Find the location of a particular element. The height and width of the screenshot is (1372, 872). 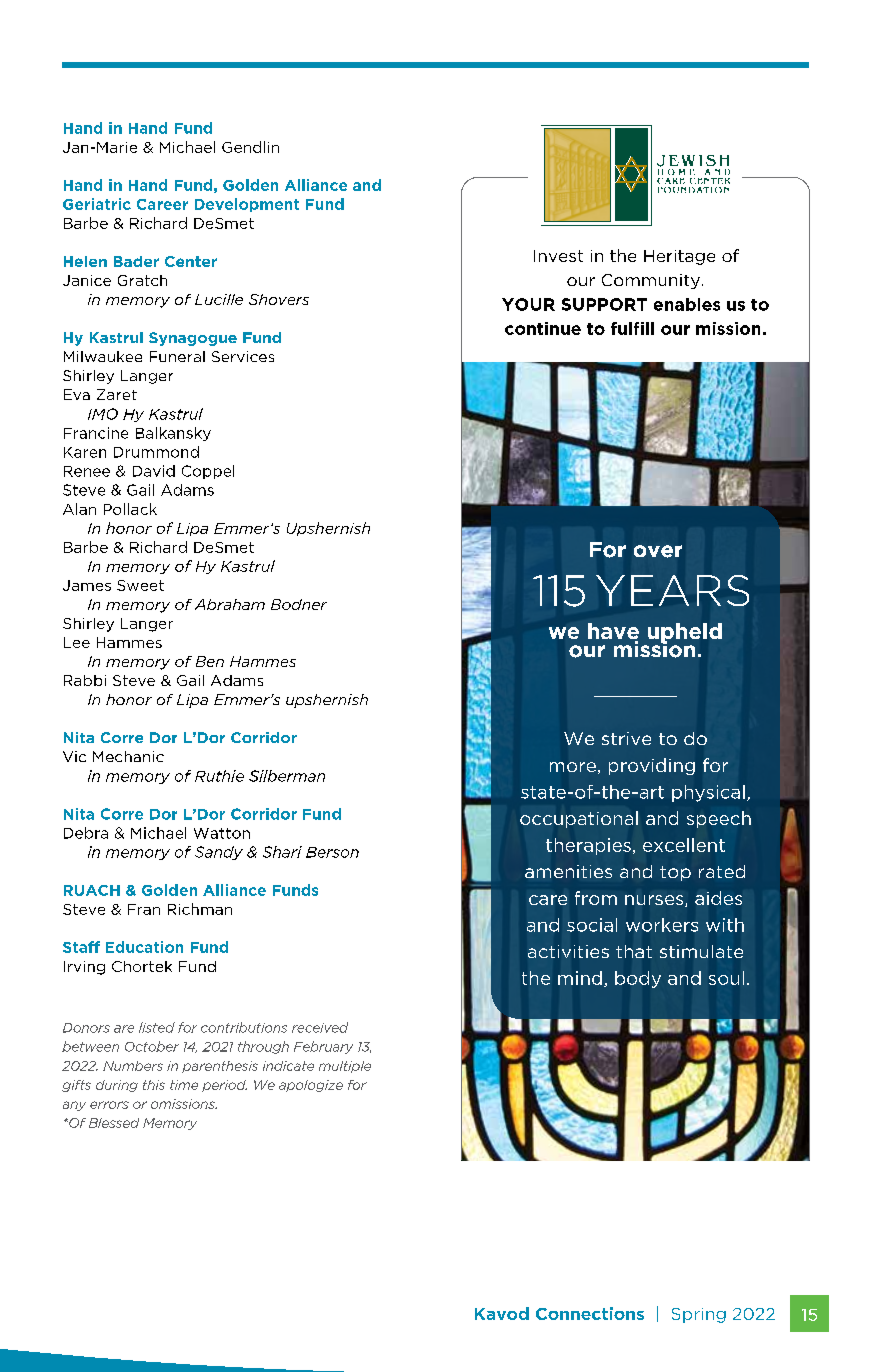

YOUR is located at coordinates (528, 304).
